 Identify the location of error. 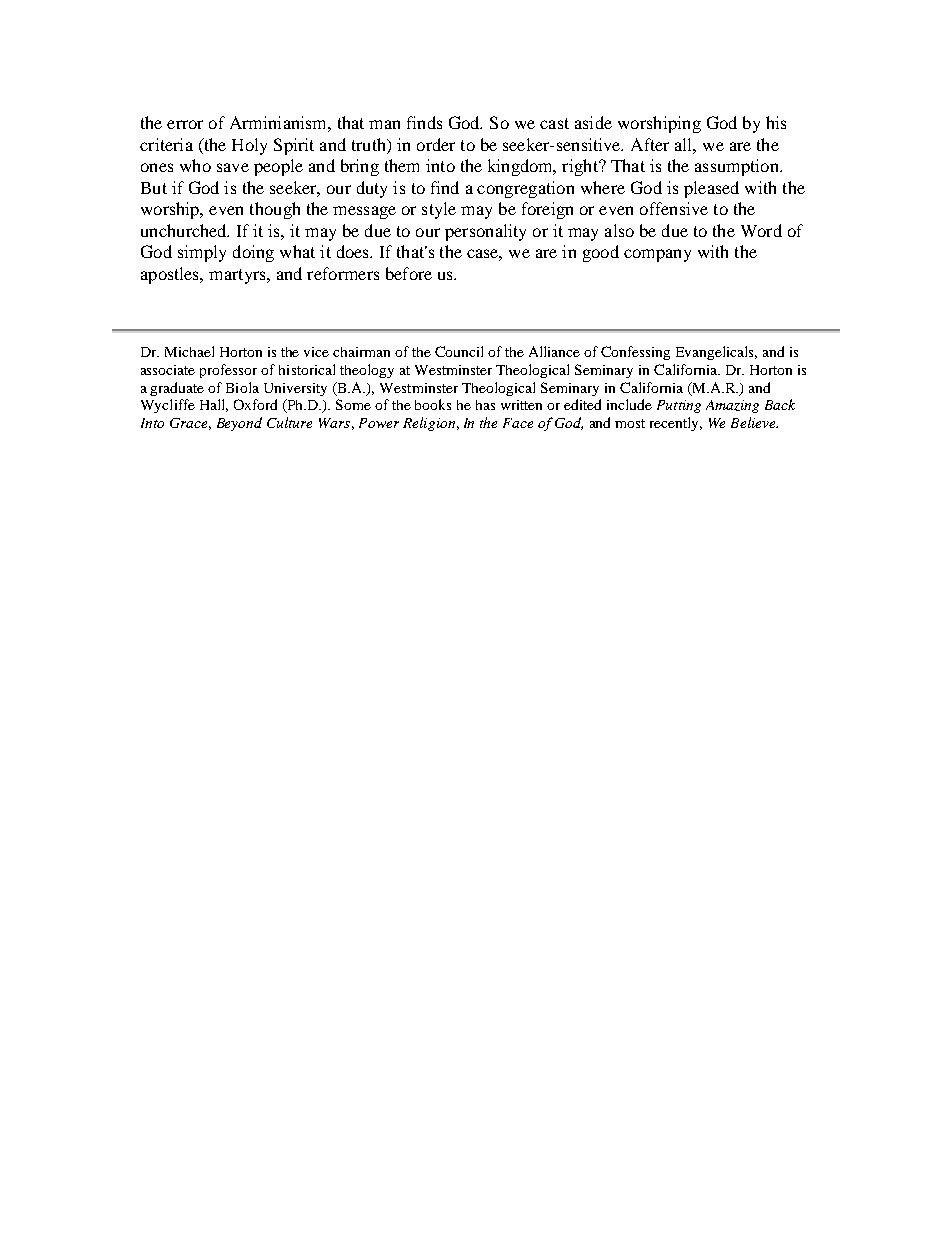
(185, 124).
